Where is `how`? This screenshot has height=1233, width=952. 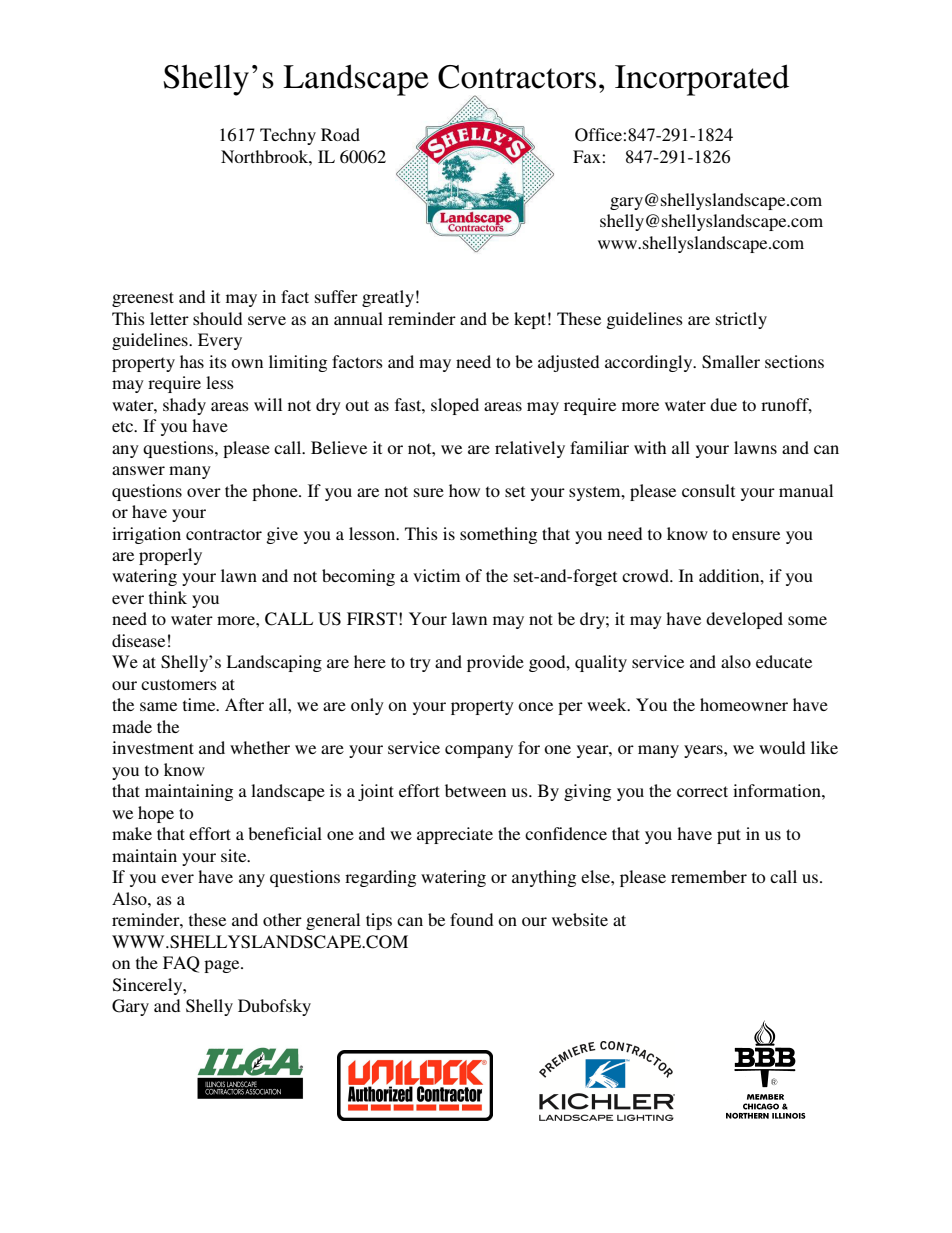
how is located at coordinates (464, 490).
